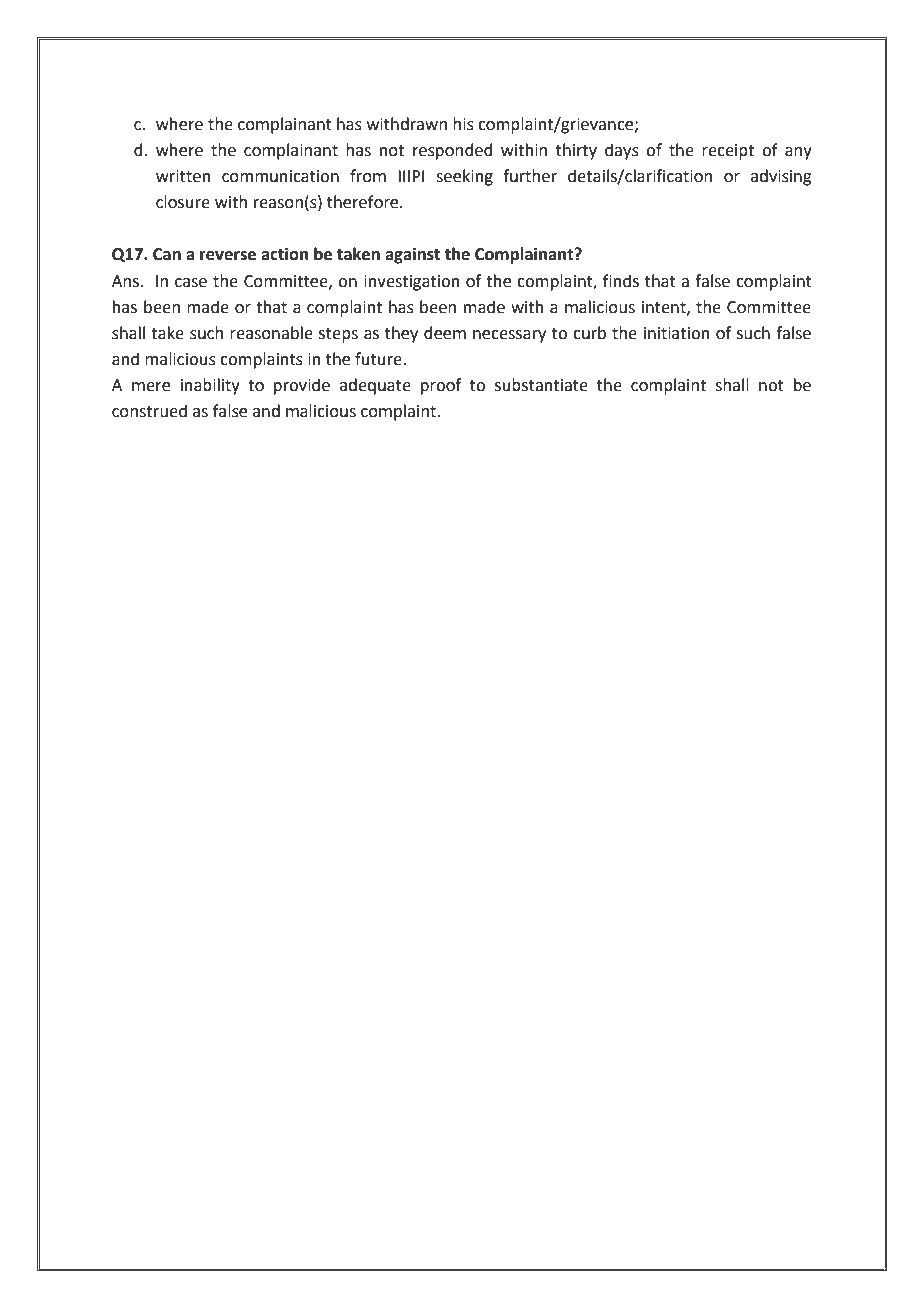 The image size is (924, 1308). Describe the element at coordinates (228, 256) in the screenshot. I see `reverse` at that location.
